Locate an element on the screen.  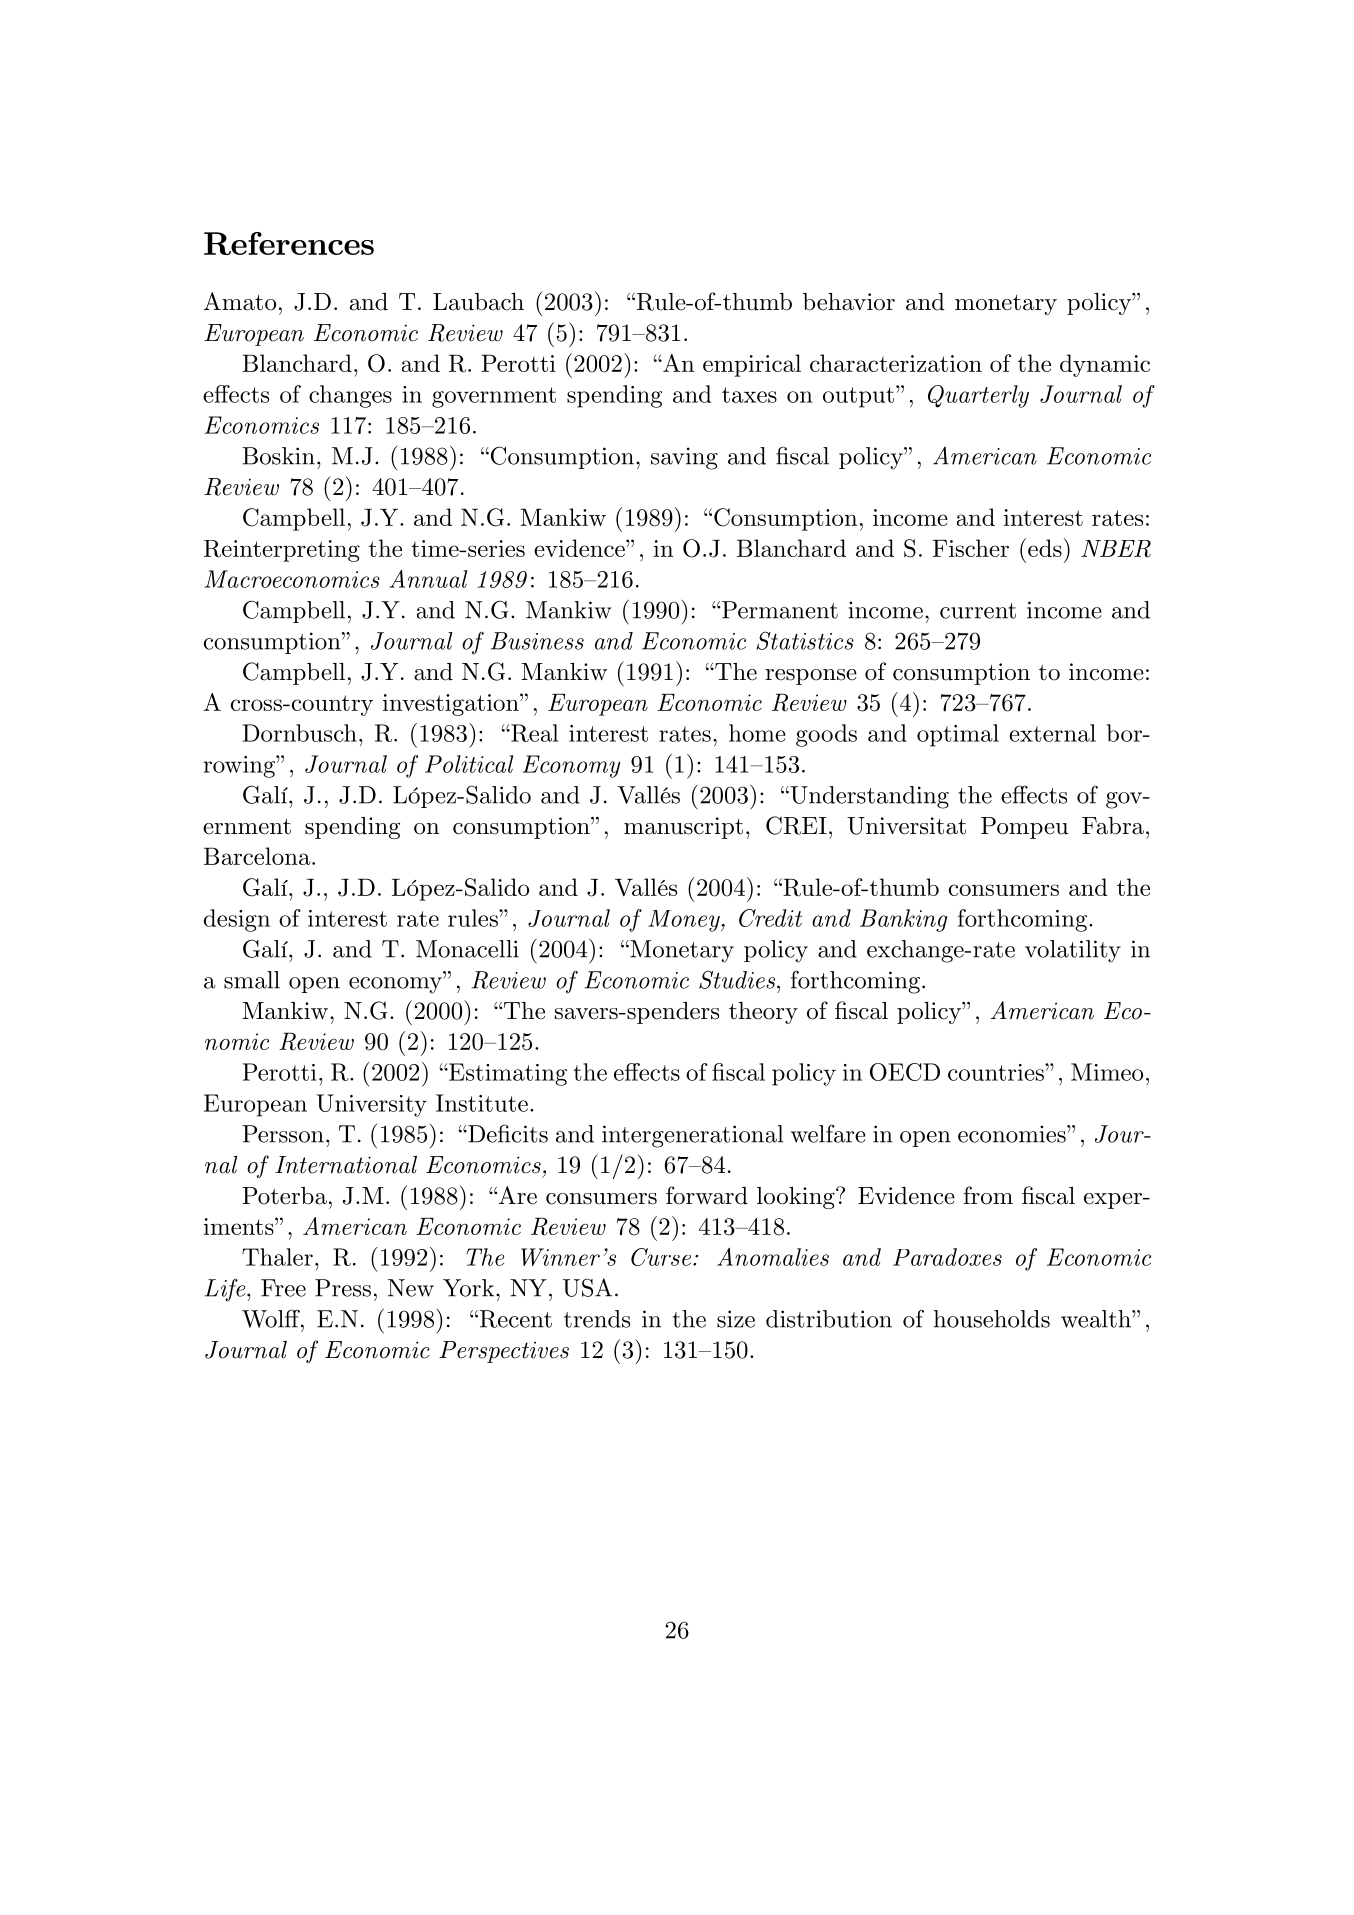
manuscript is located at coordinates (683, 828).
